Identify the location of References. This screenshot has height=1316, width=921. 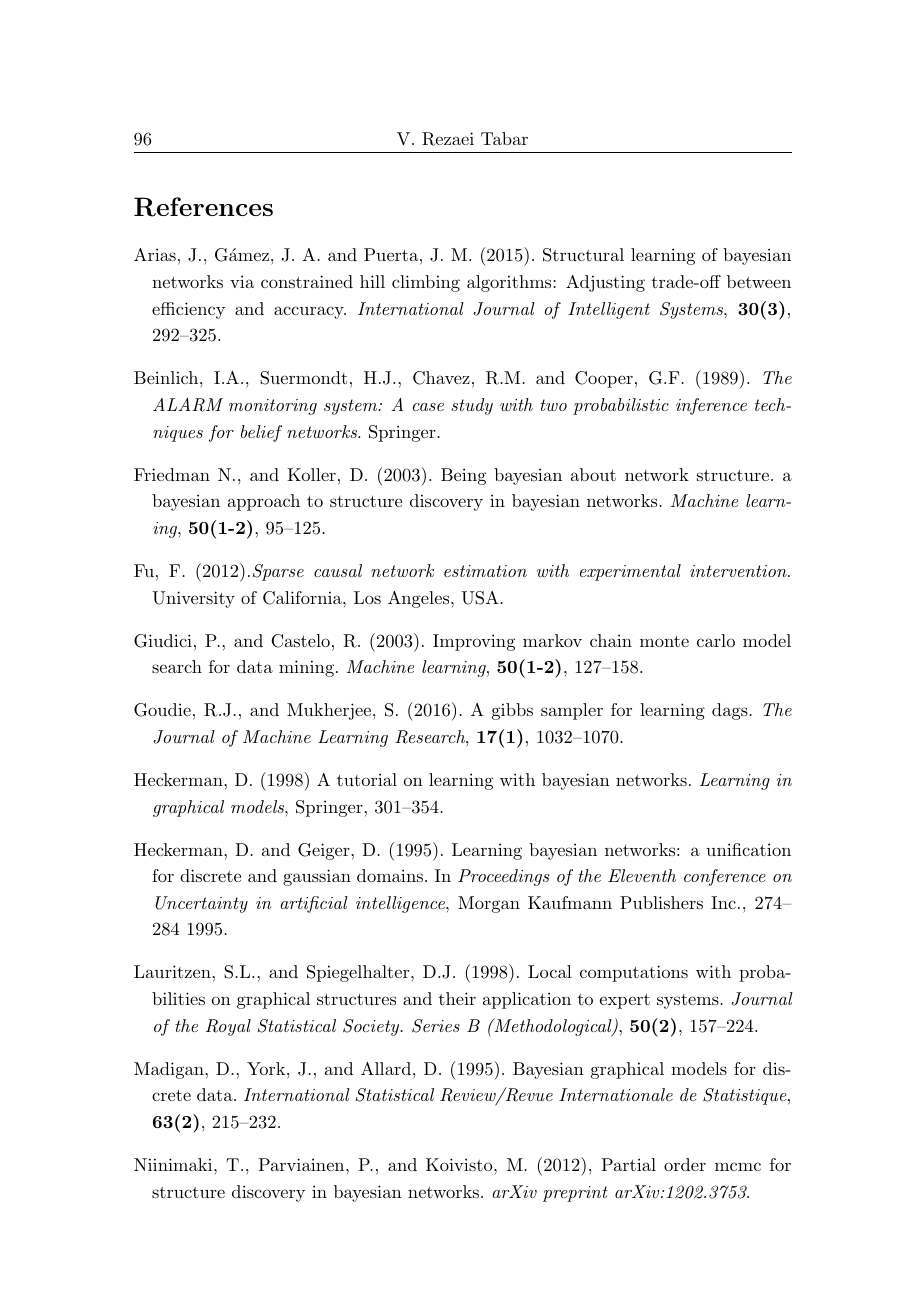
(203, 207).
